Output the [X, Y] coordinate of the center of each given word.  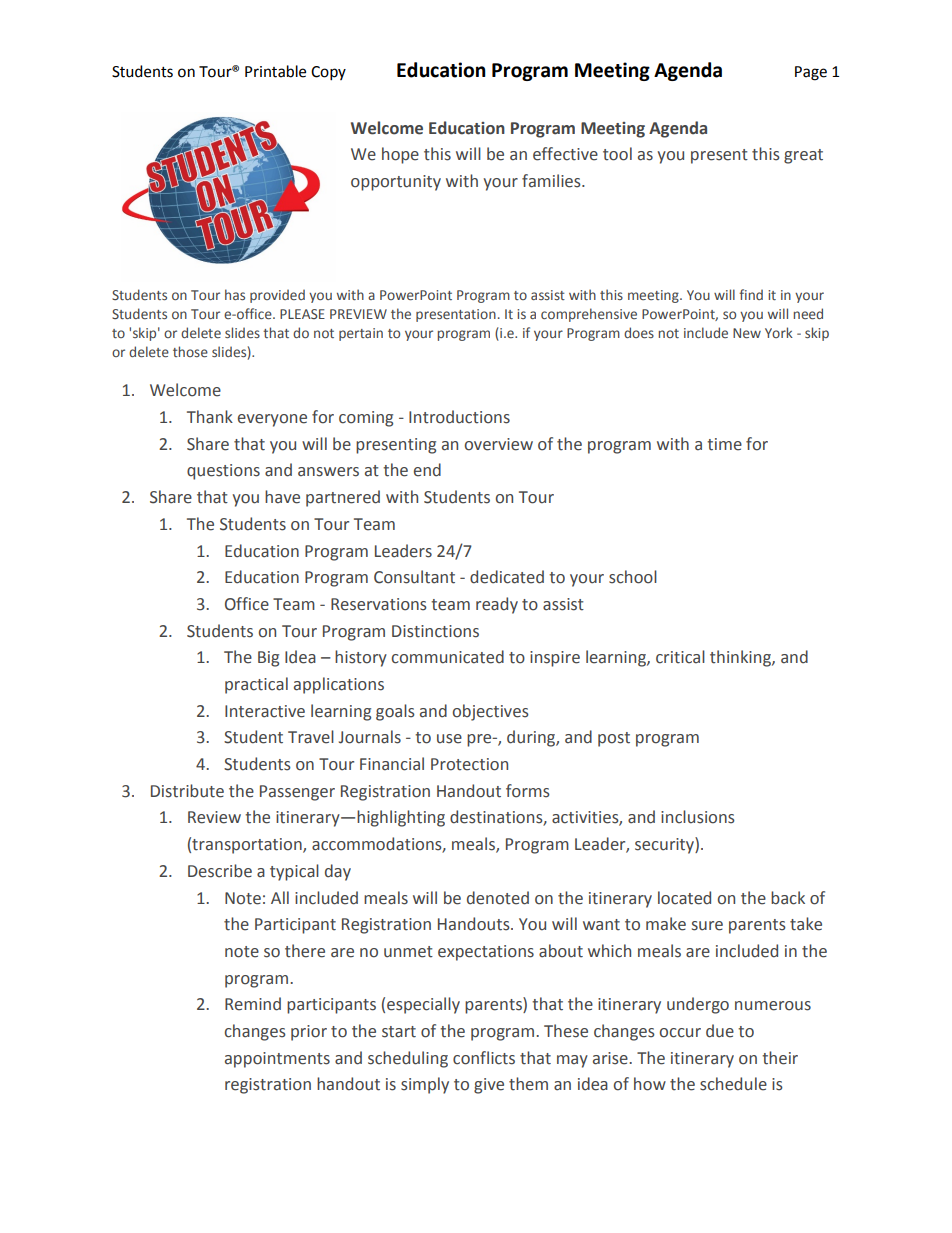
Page [811, 73]
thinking [741, 658]
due [720, 1031]
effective [565, 154]
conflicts [484, 1058]
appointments [277, 1060]
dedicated [507, 577]
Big [268, 659]
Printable [275, 71]
